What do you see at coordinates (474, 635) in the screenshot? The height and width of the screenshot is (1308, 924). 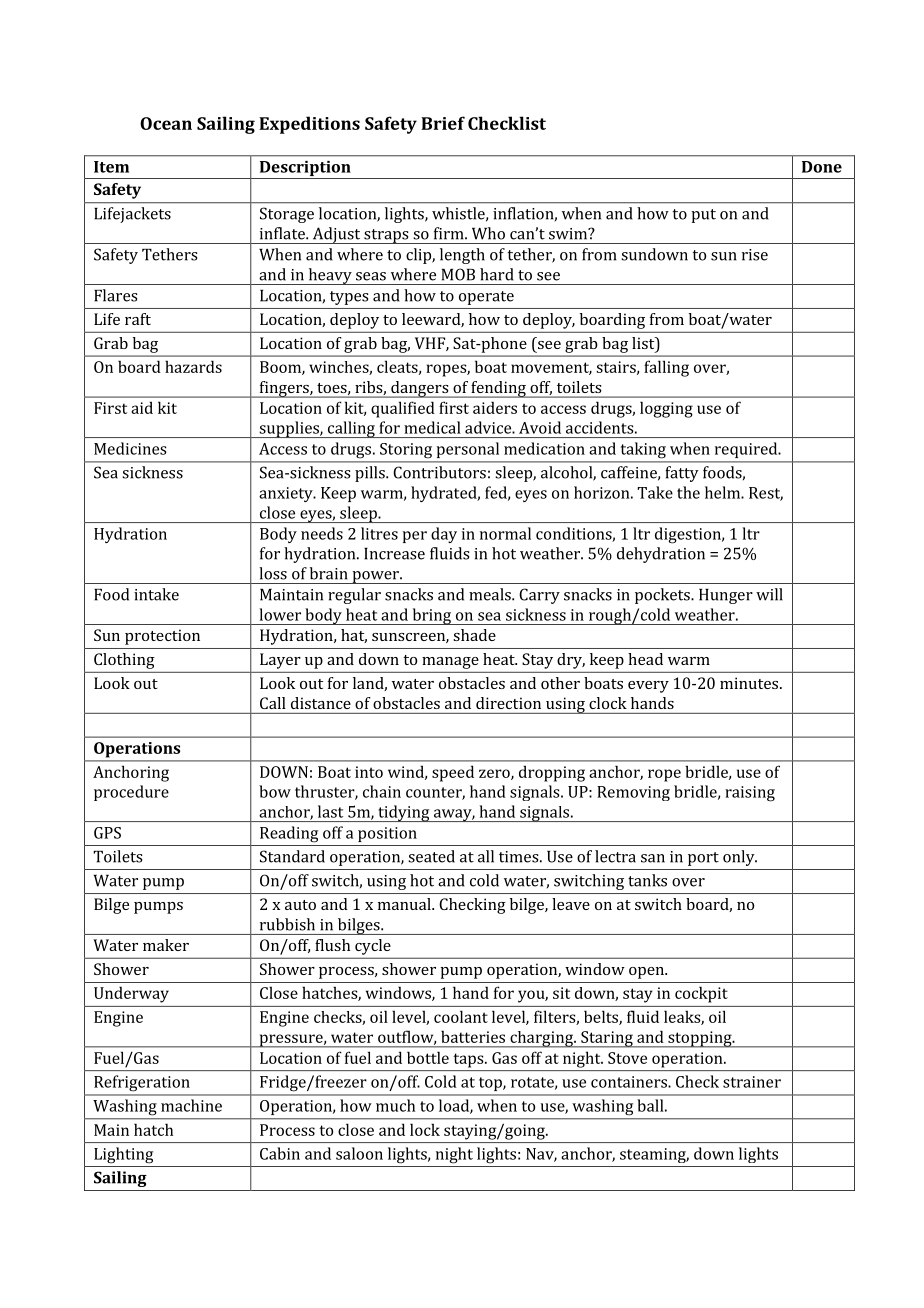 I see `shade` at bounding box center [474, 635].
